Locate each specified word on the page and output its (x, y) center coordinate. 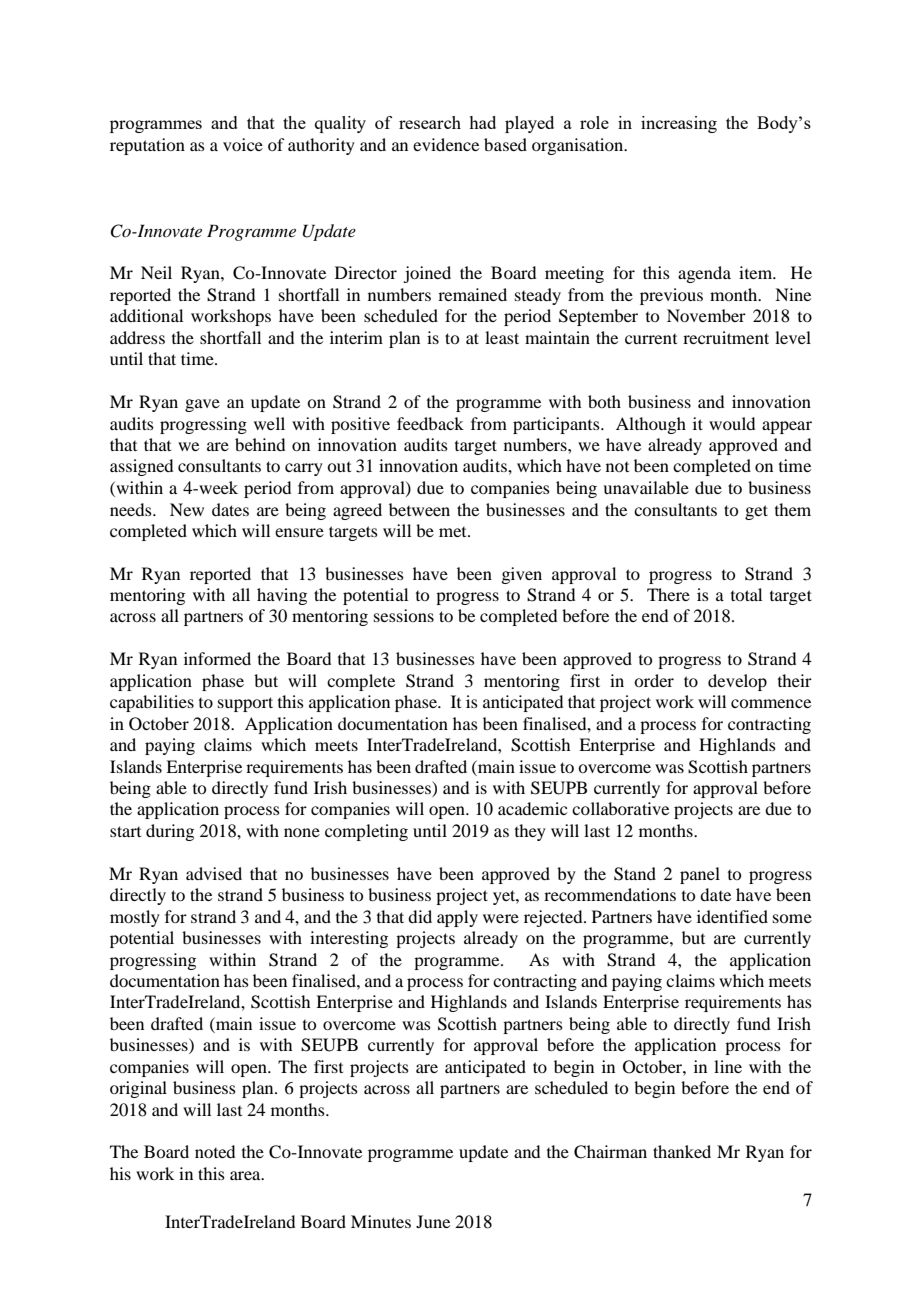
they (530, 832)
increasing (679, 124)
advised (214, 873)
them (793, 509)
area (246, 1175)
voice (243, 144)
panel (700, 875)
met (454, 532)
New (187, 509)
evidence (446, 144)
